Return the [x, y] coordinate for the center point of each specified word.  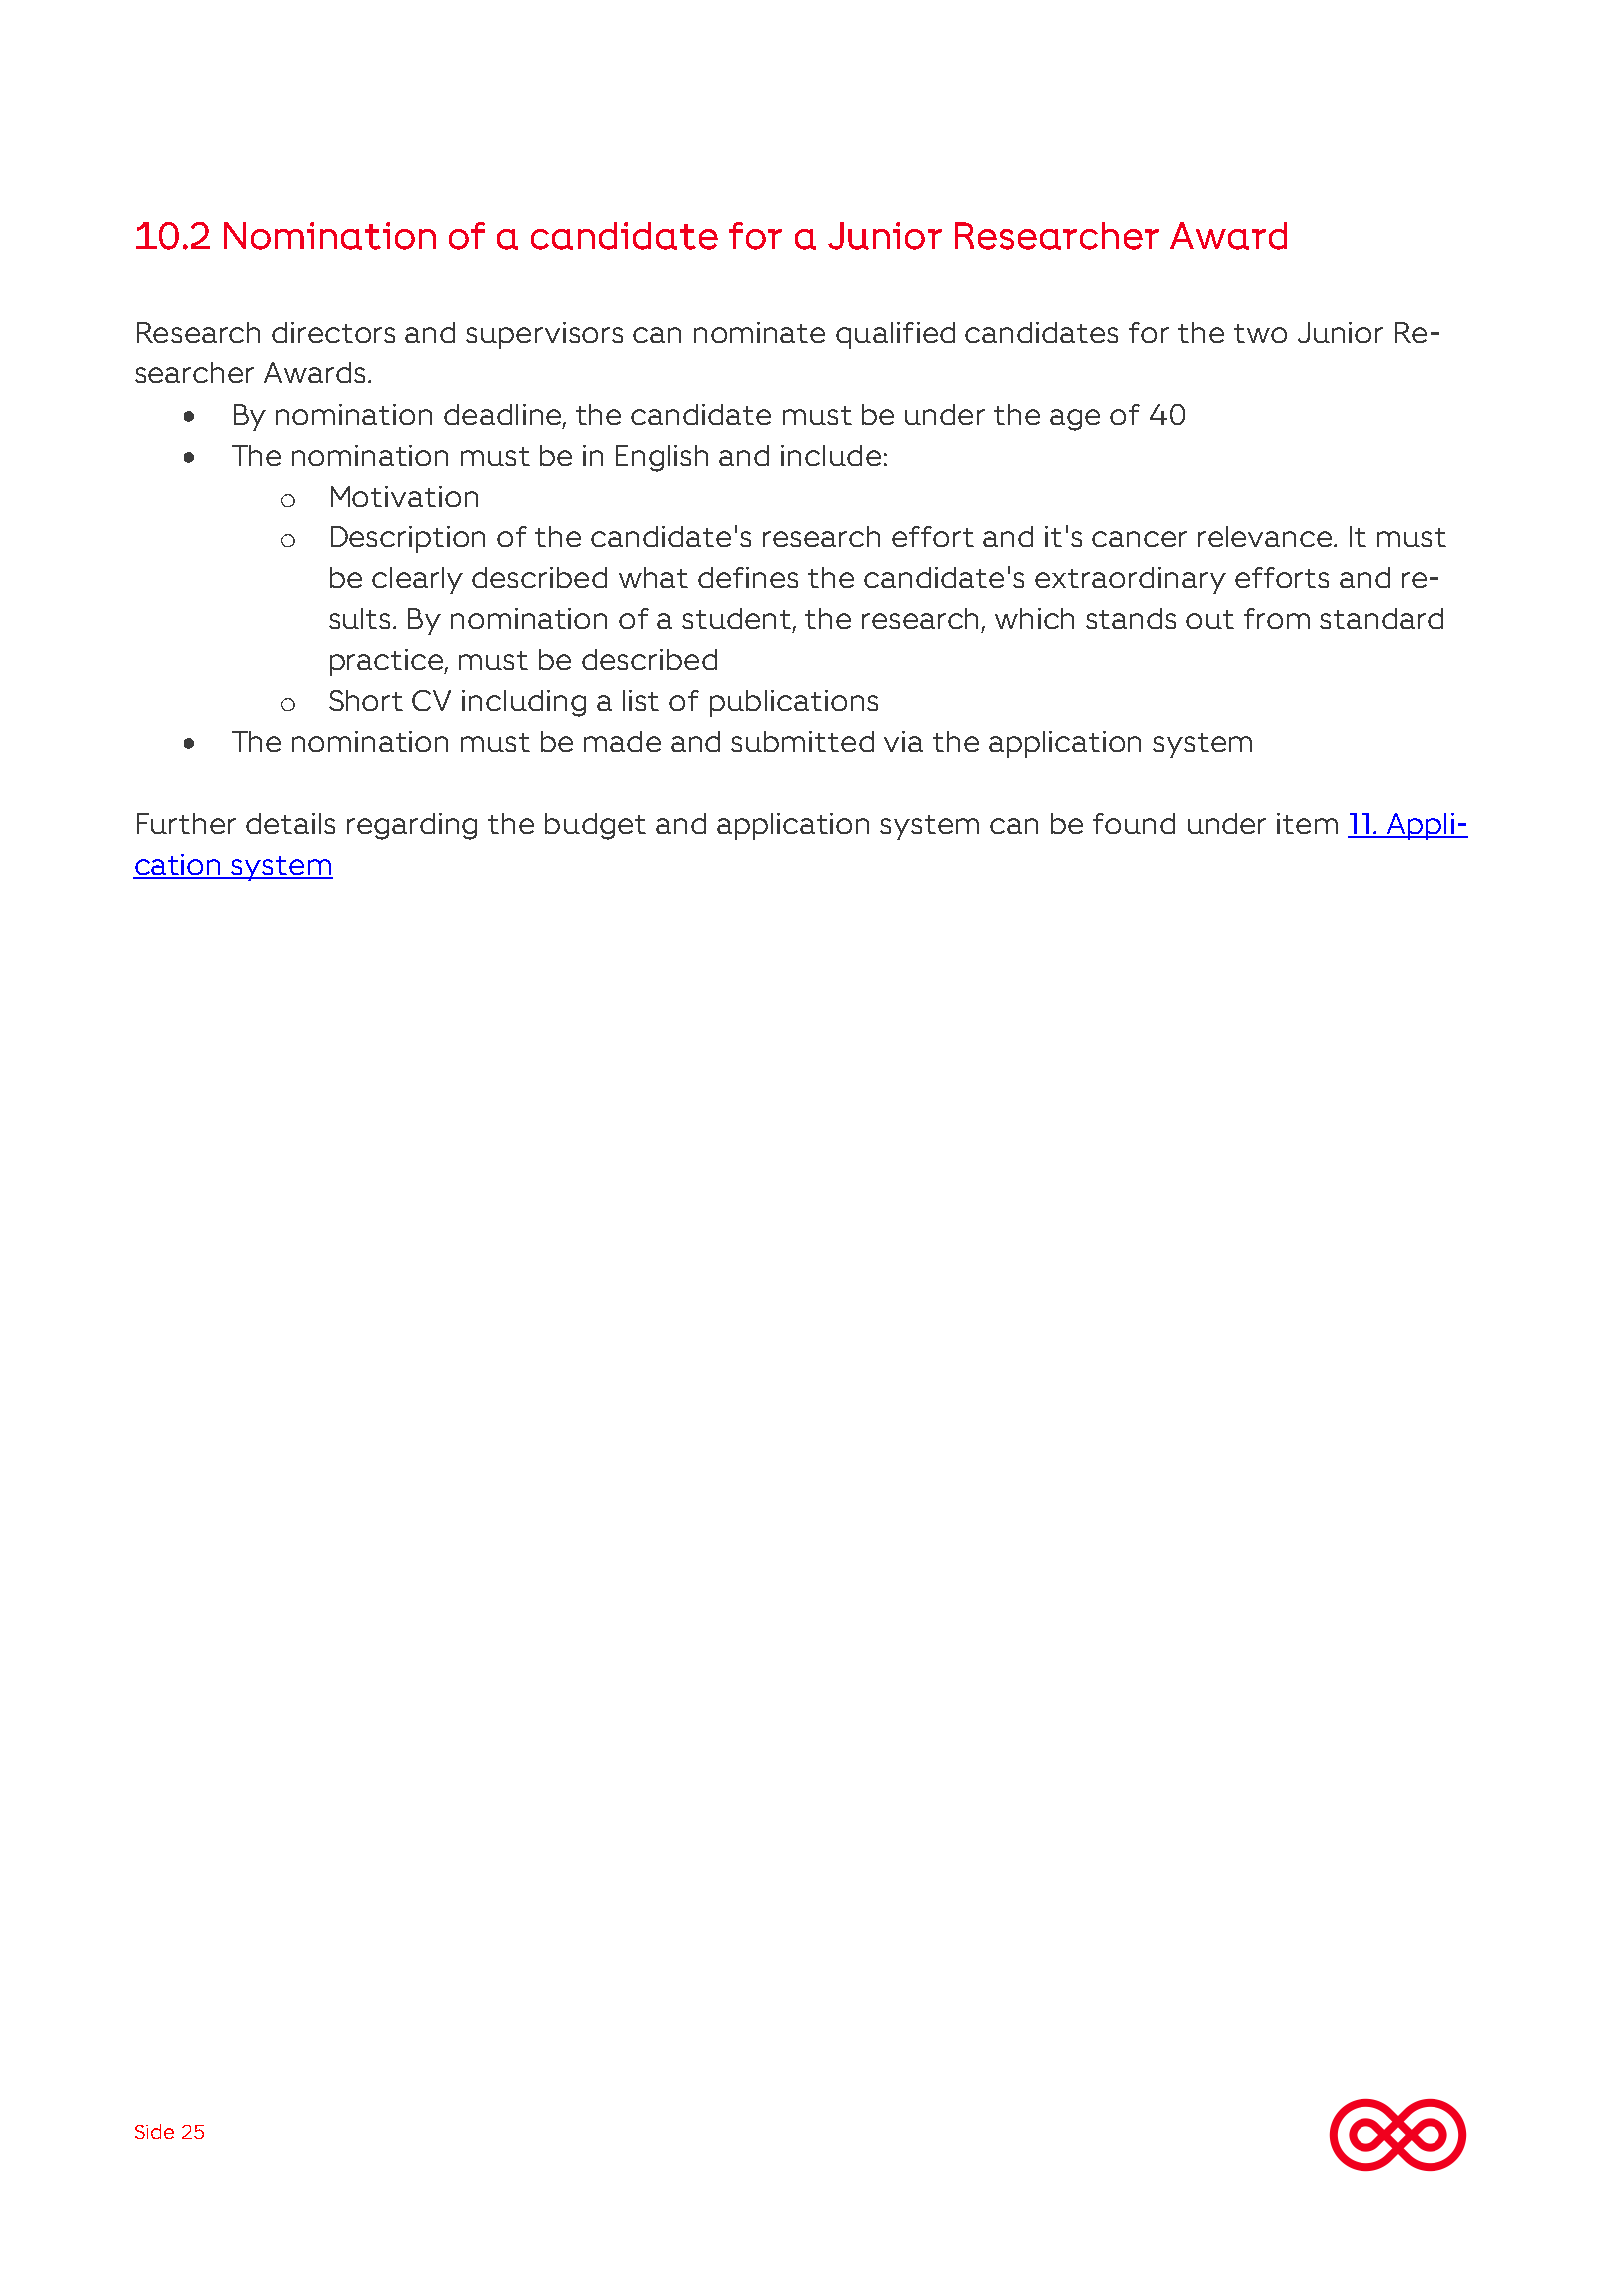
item [1307, 823]
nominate [759, 332]
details [290, 823]
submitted [802, 741]
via [903, 741]
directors [333, 332]
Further [186, 823]
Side [154, 2131]
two [1260, 333]
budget [595, 826]
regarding [412, 826]
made [622, 741]
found [1134, 823]
